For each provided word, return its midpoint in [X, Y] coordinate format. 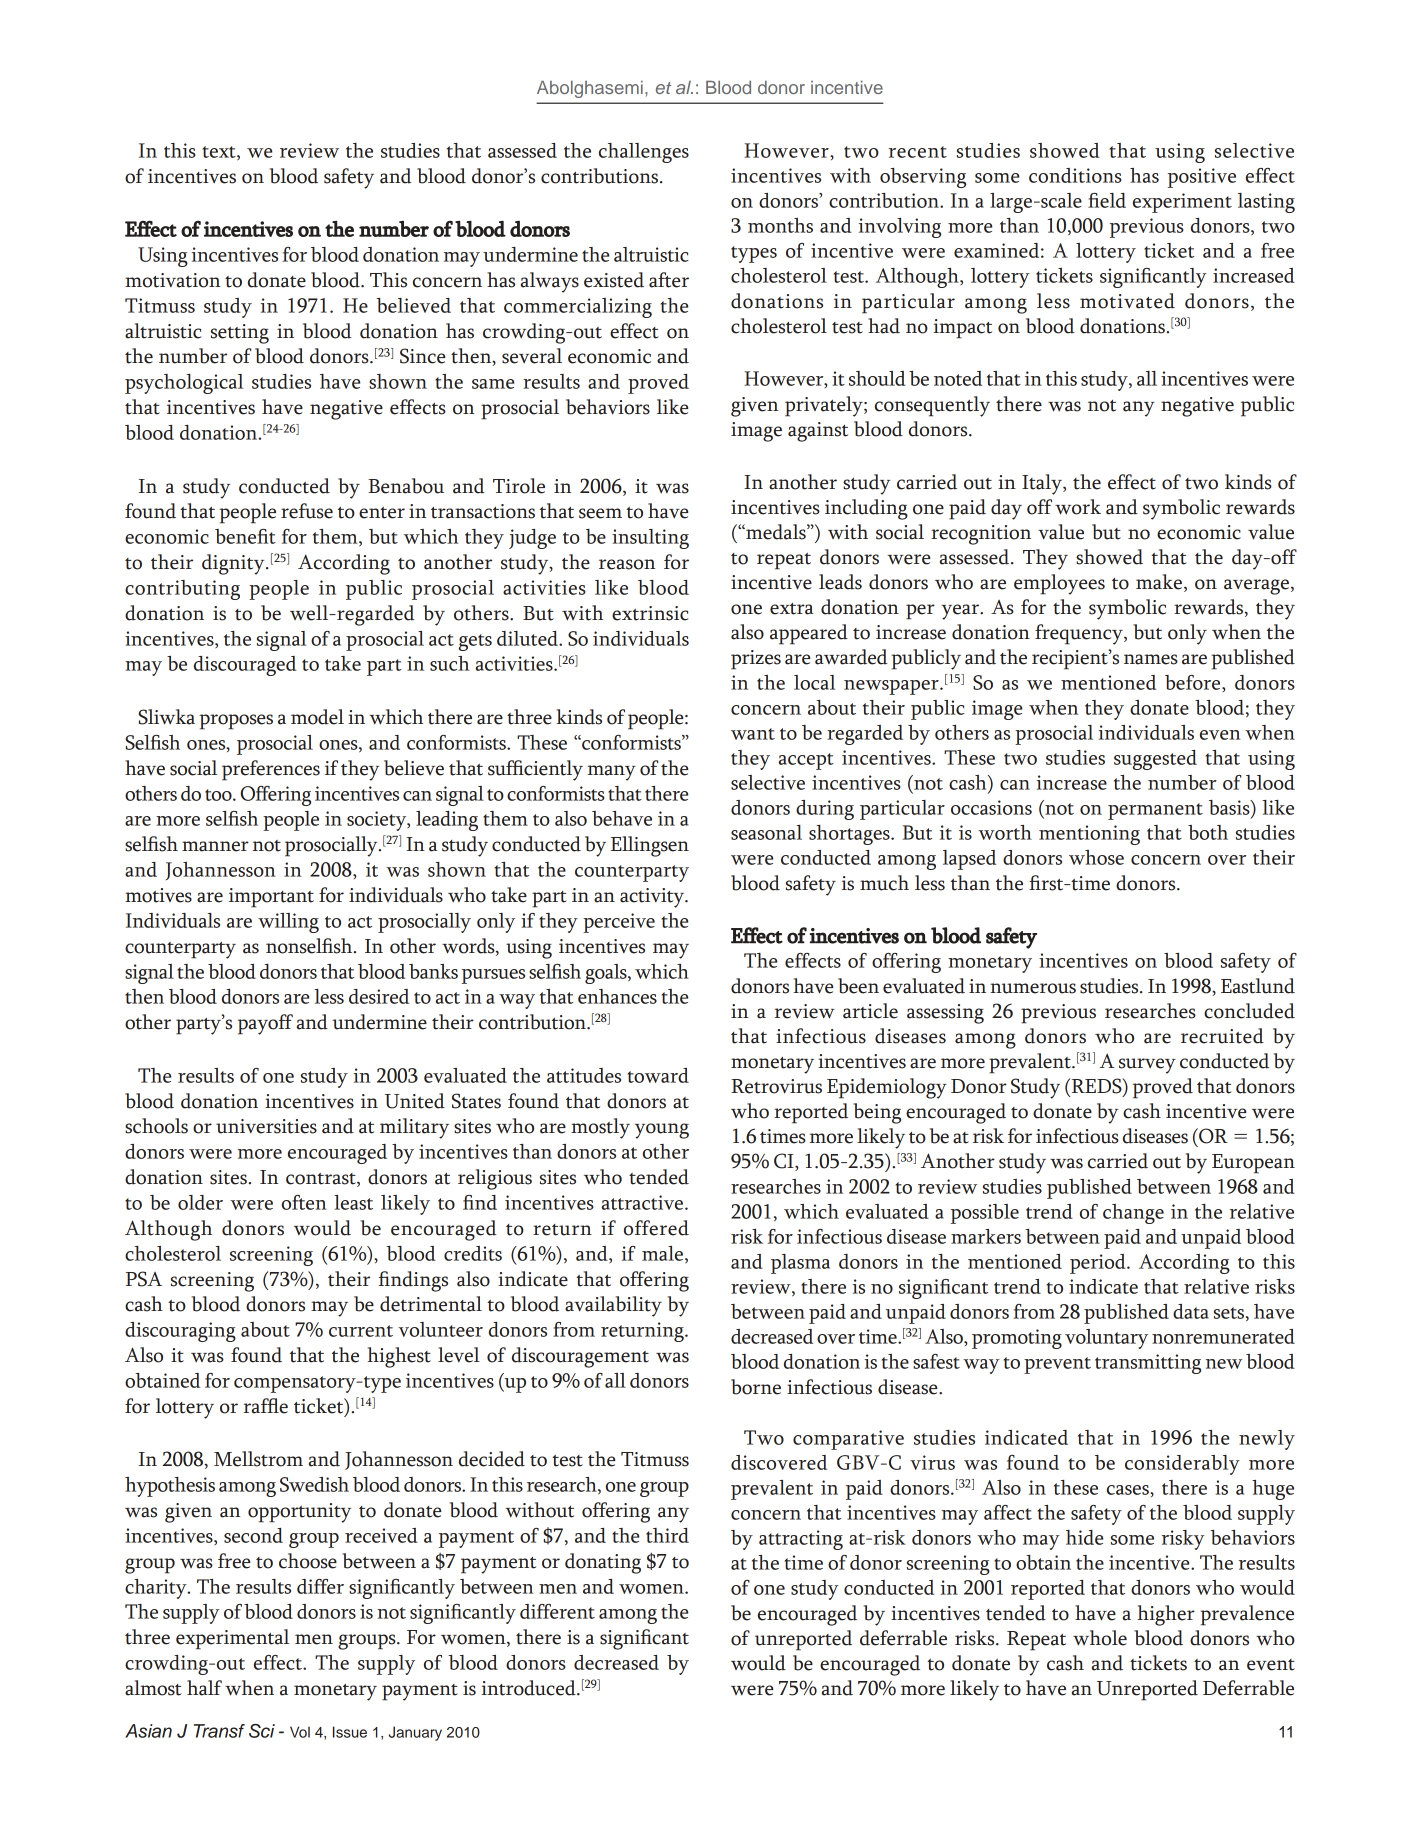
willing [288, 923]
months [780, 225]
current [361, 1331]
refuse [307, 511]
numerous [1033, 988]
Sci [262, 1731]
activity [653, 898]
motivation [172, 280]
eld [1112, 200]
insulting [650, 539]
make [1159, 582]
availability [613, 1306]
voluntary [1106, 1339]
